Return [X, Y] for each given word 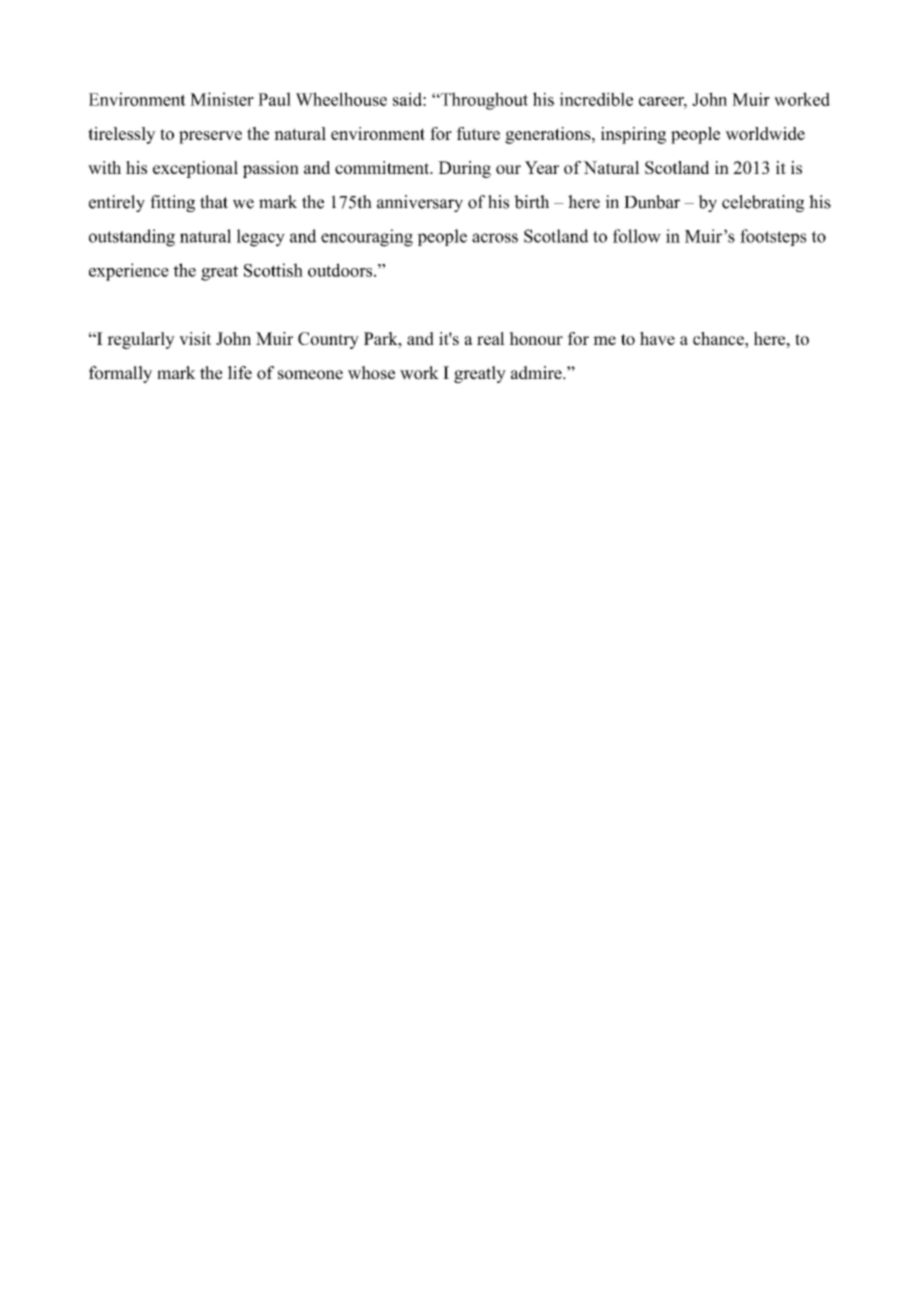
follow [637, 236]
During [464, 169]
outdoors [341, 270]
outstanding [132, 238]
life [240, 373]
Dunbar [652, 202]
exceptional [195, 169]
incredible [596, 99]
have [657, 338]
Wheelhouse [341, 99]
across [495, 238]
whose [371, 373]
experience [129, 272]
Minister [222, 99]
